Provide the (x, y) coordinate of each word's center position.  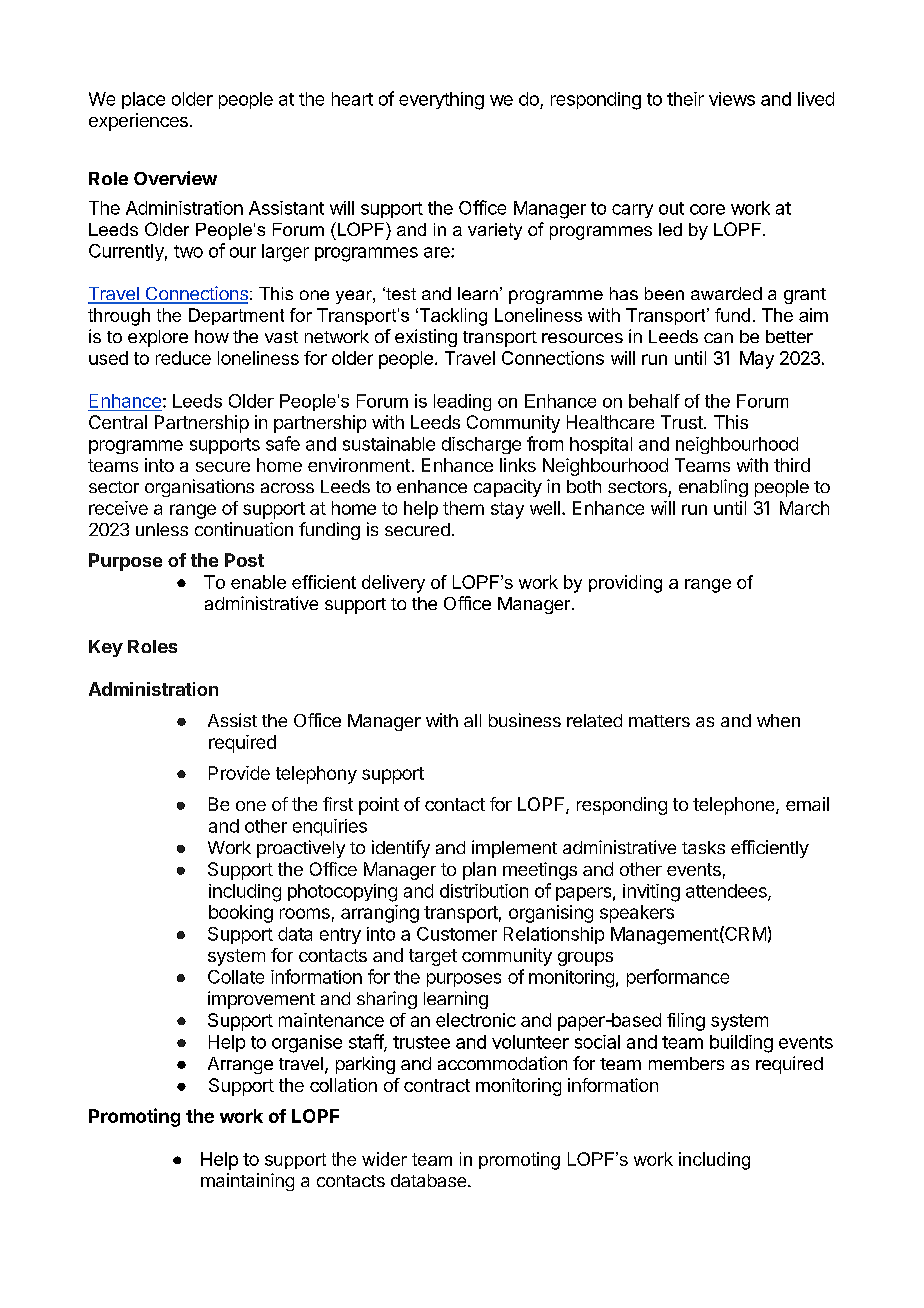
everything (441, 101)
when (778, 720)
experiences (138, 122)
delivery (393, 584)
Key (106, 648)
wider (384, 1159)
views (732, 99)
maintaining (247, 1182)
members (686, 1063)
